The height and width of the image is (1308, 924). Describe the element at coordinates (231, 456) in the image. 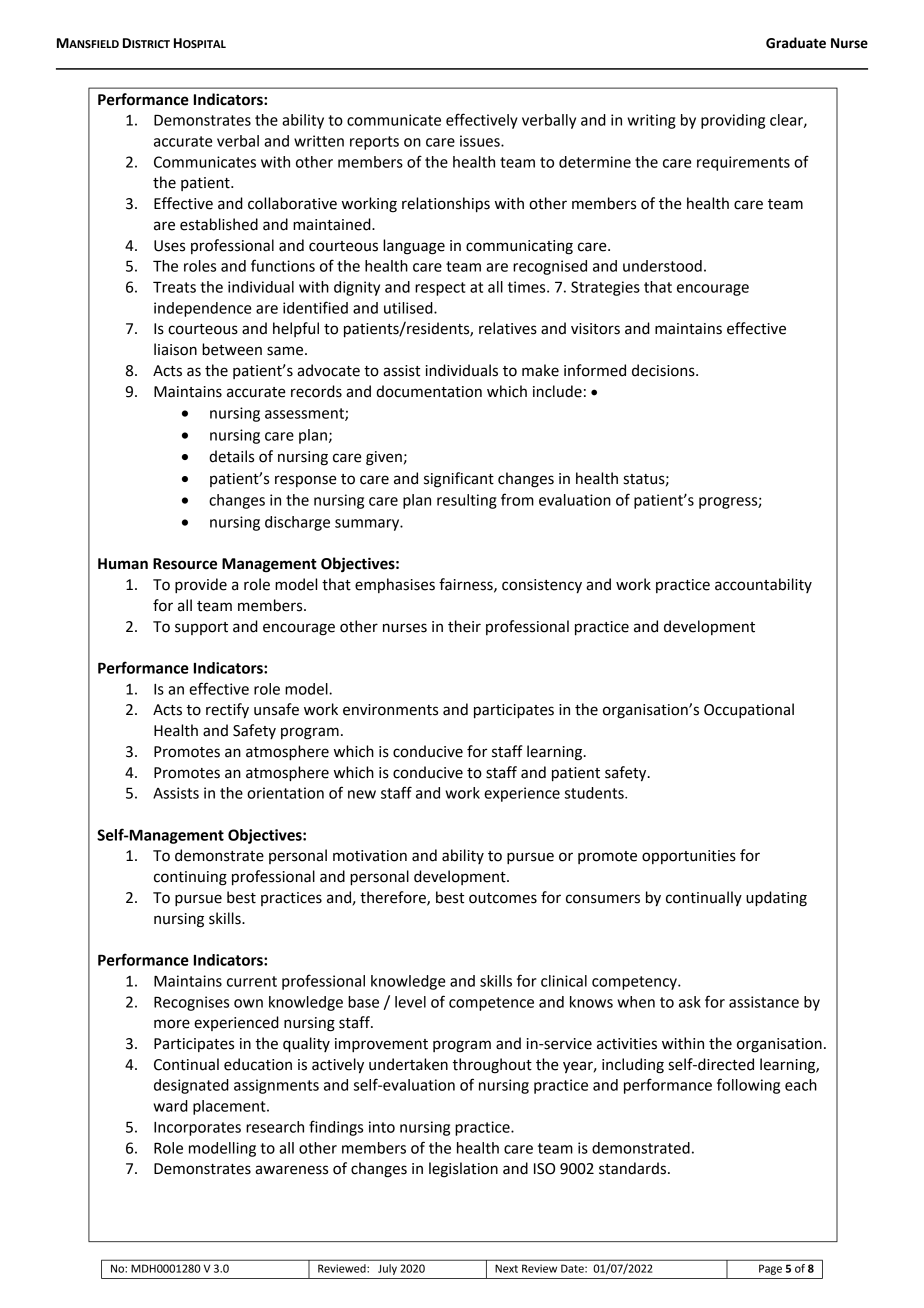

I see `details` at that location.
